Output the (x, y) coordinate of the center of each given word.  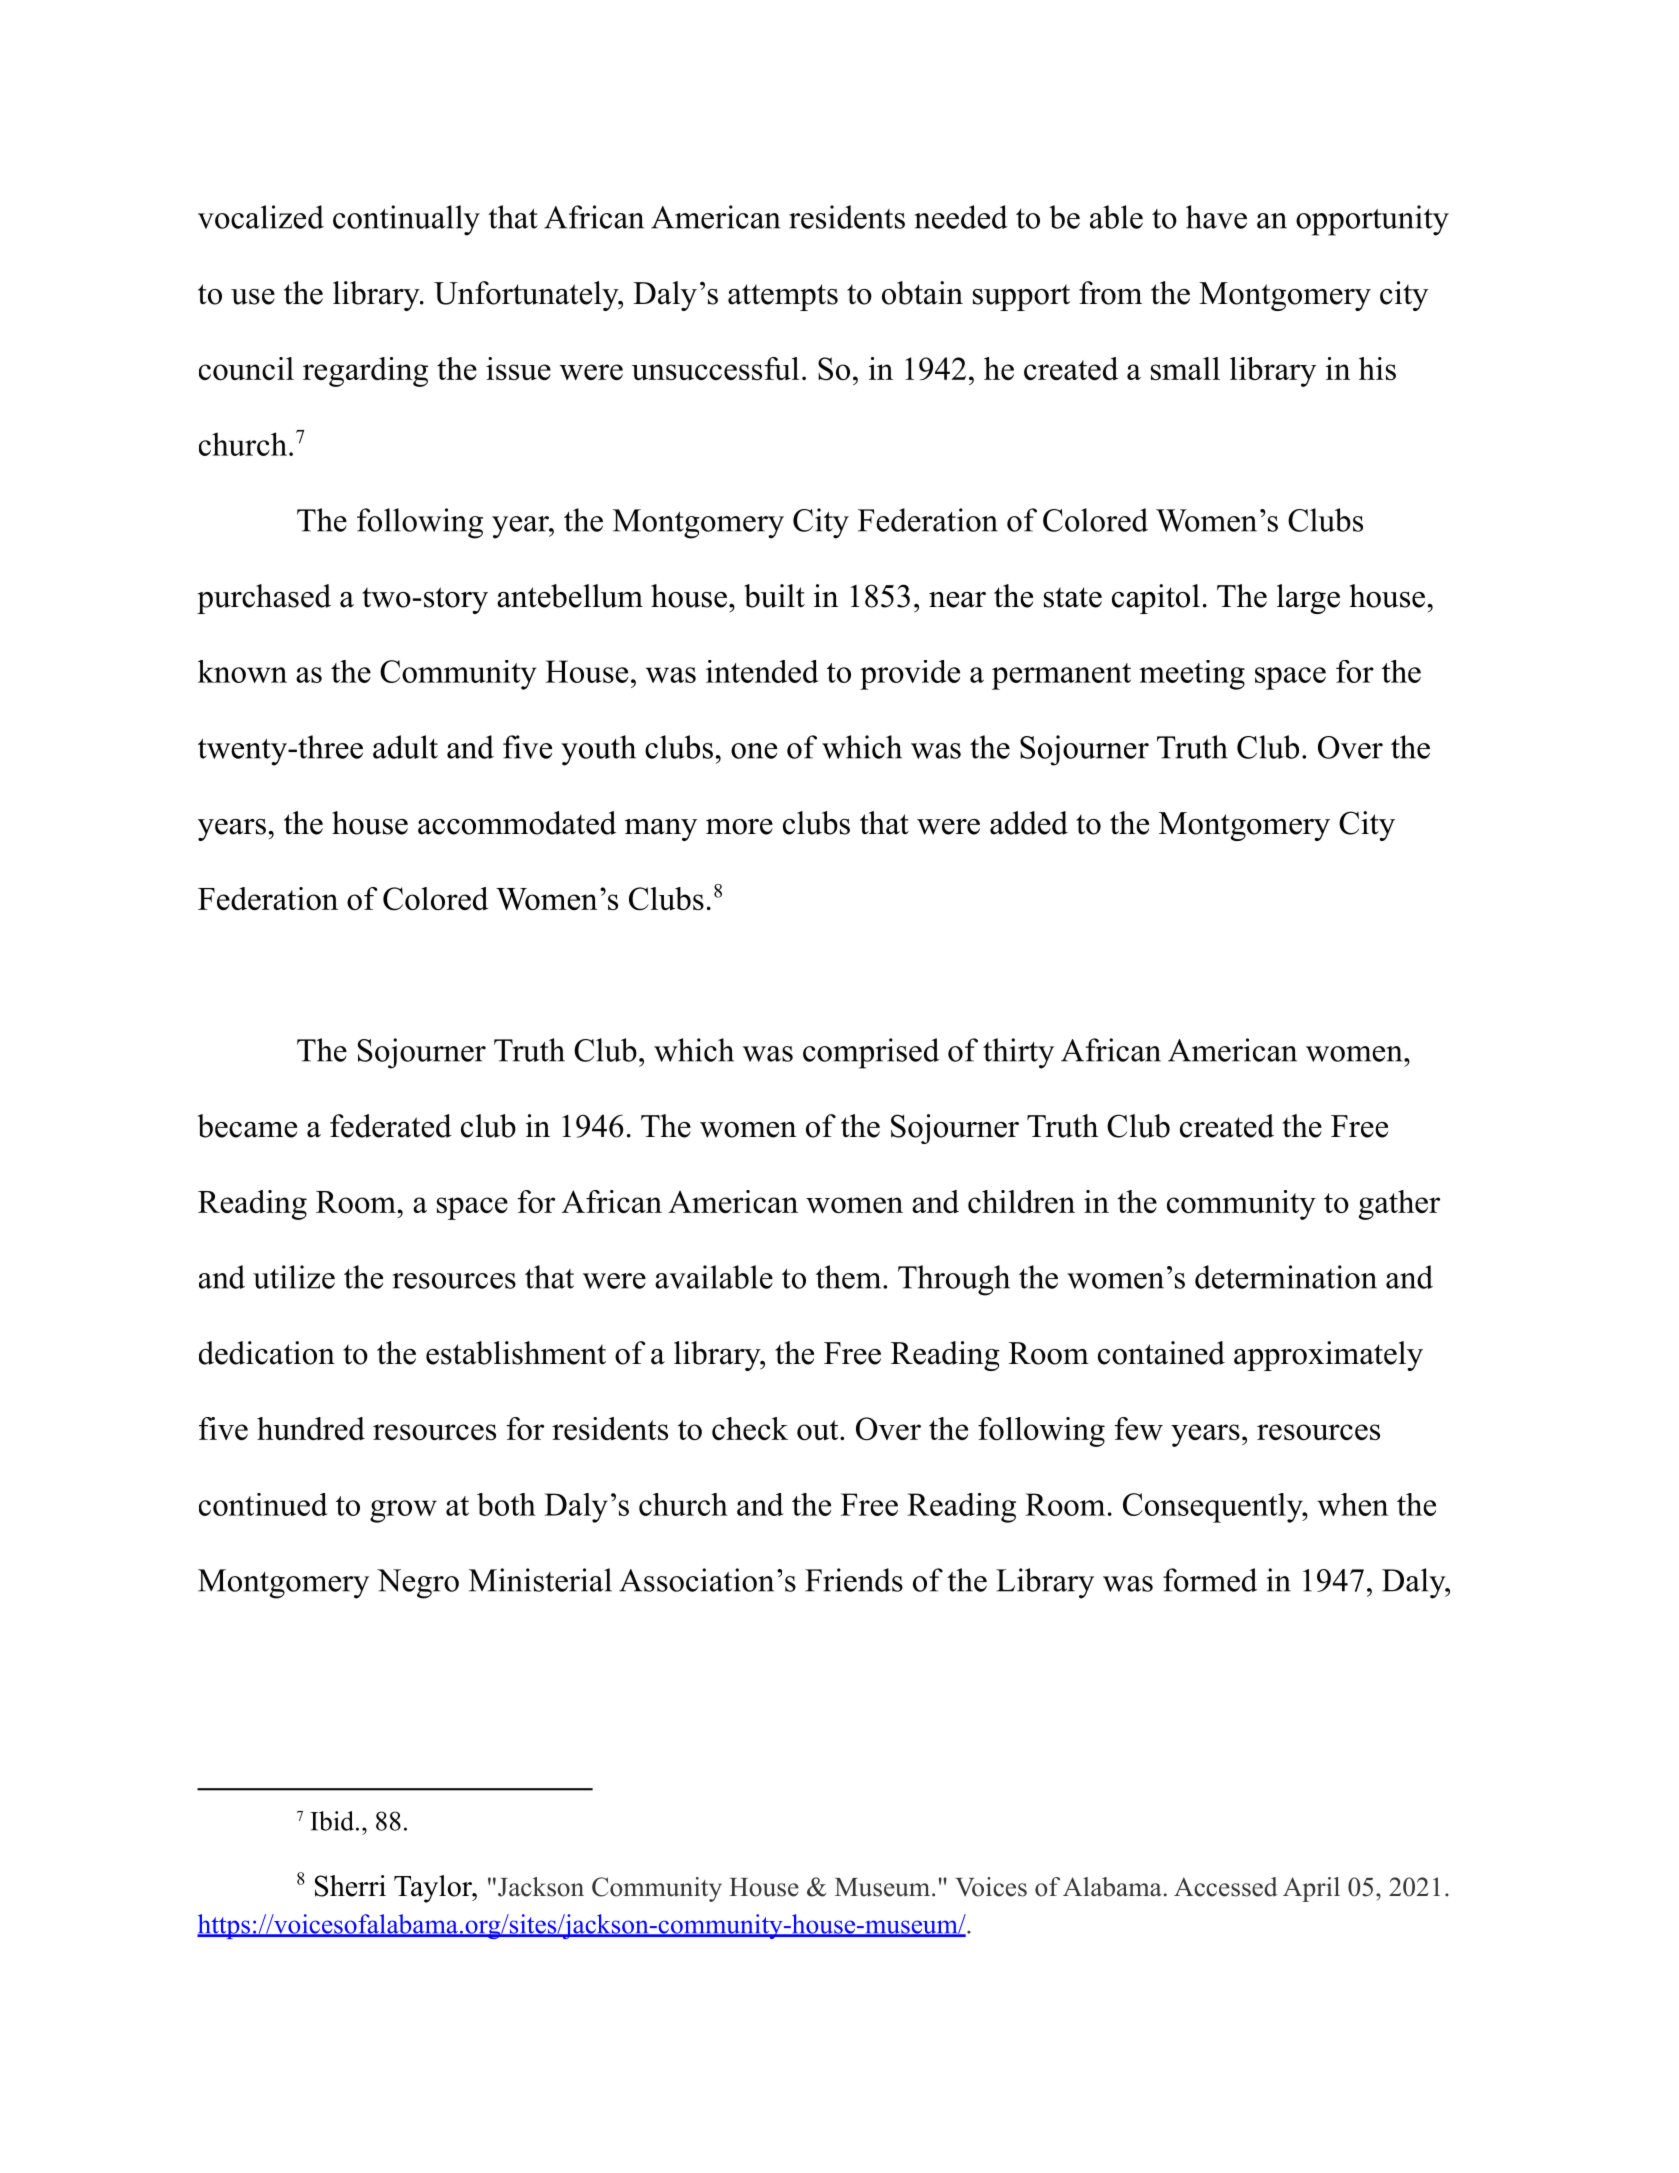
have (1216, 217)
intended (762, 671)
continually (406, 220)
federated (391, 1126)
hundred (311, 1428)
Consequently (1214, 1508)
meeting (1192, 675)
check (750, 1428)
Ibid (333, 1821)
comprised (871, 1053)
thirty (1018, 1053)
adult (405, 747)
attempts (783, 297)
